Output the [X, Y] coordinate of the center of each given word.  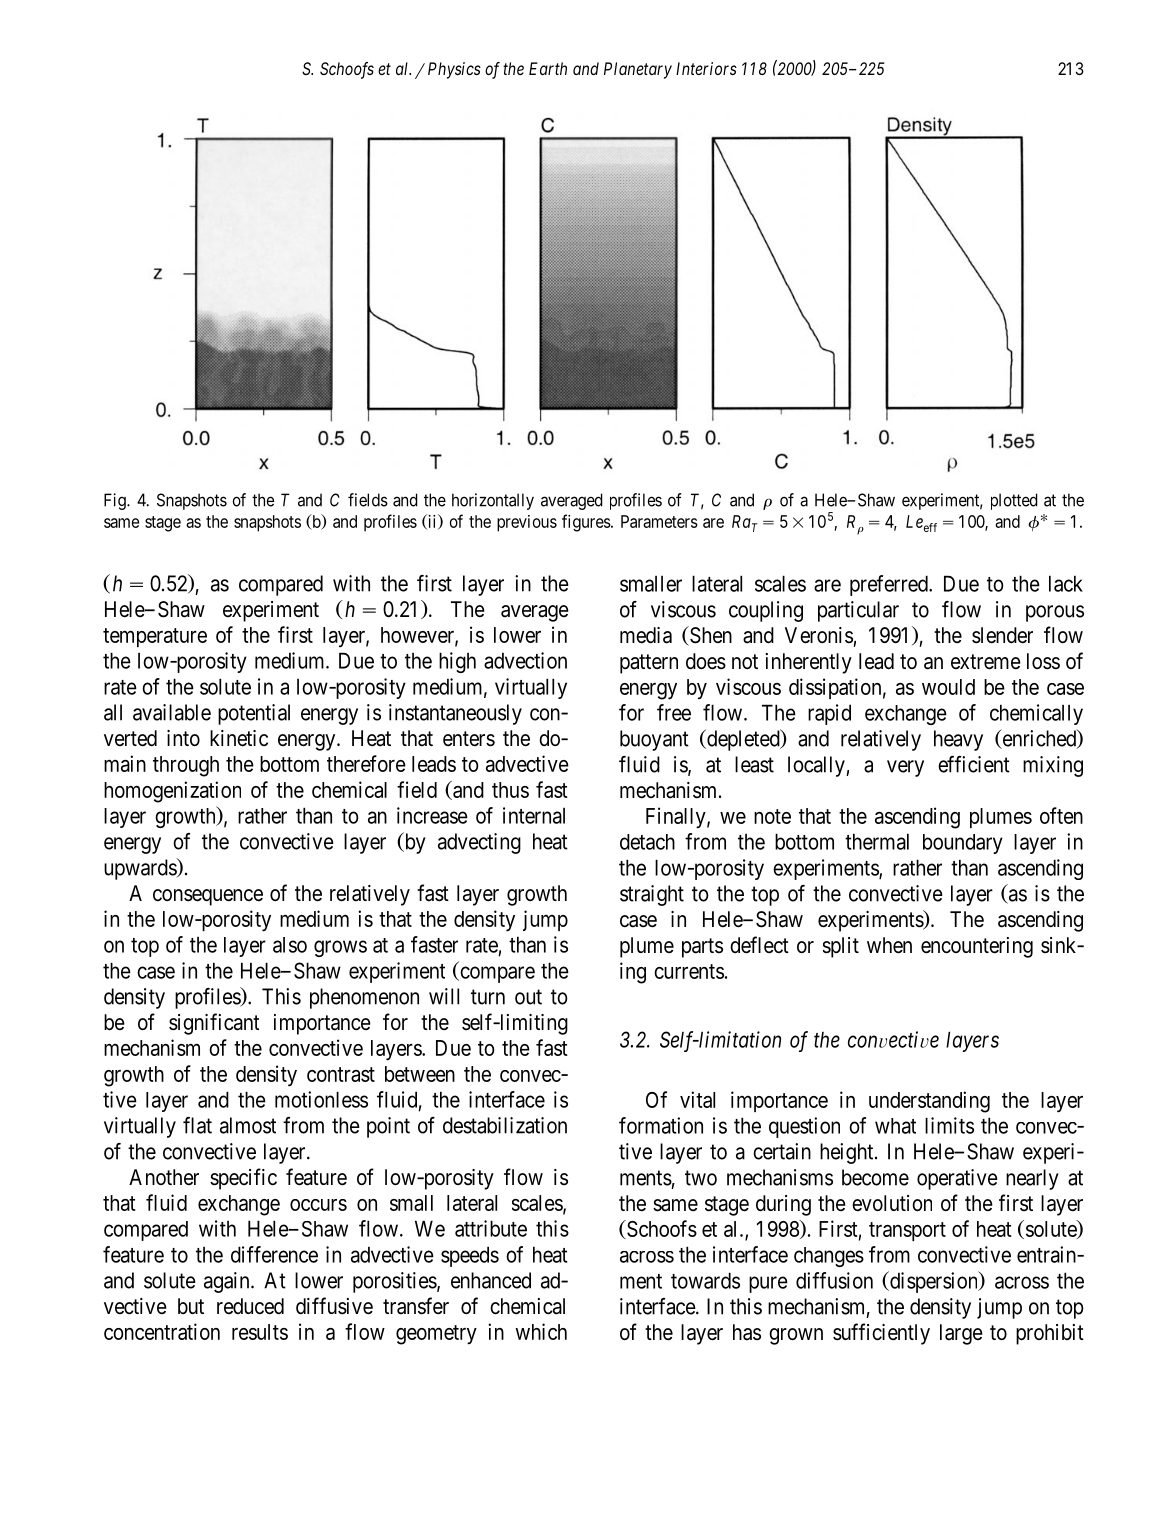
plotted [1014, 501]
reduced [250, 1306]
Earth [548, 68]
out [528, 997]
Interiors [706, 68]
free [674, 712]
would [948, 687]
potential [254, 714]
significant [214, 1024]
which [541, 1331]
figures [586, 523]
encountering [977, 947]
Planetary [638, 70]
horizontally [493, 501]
